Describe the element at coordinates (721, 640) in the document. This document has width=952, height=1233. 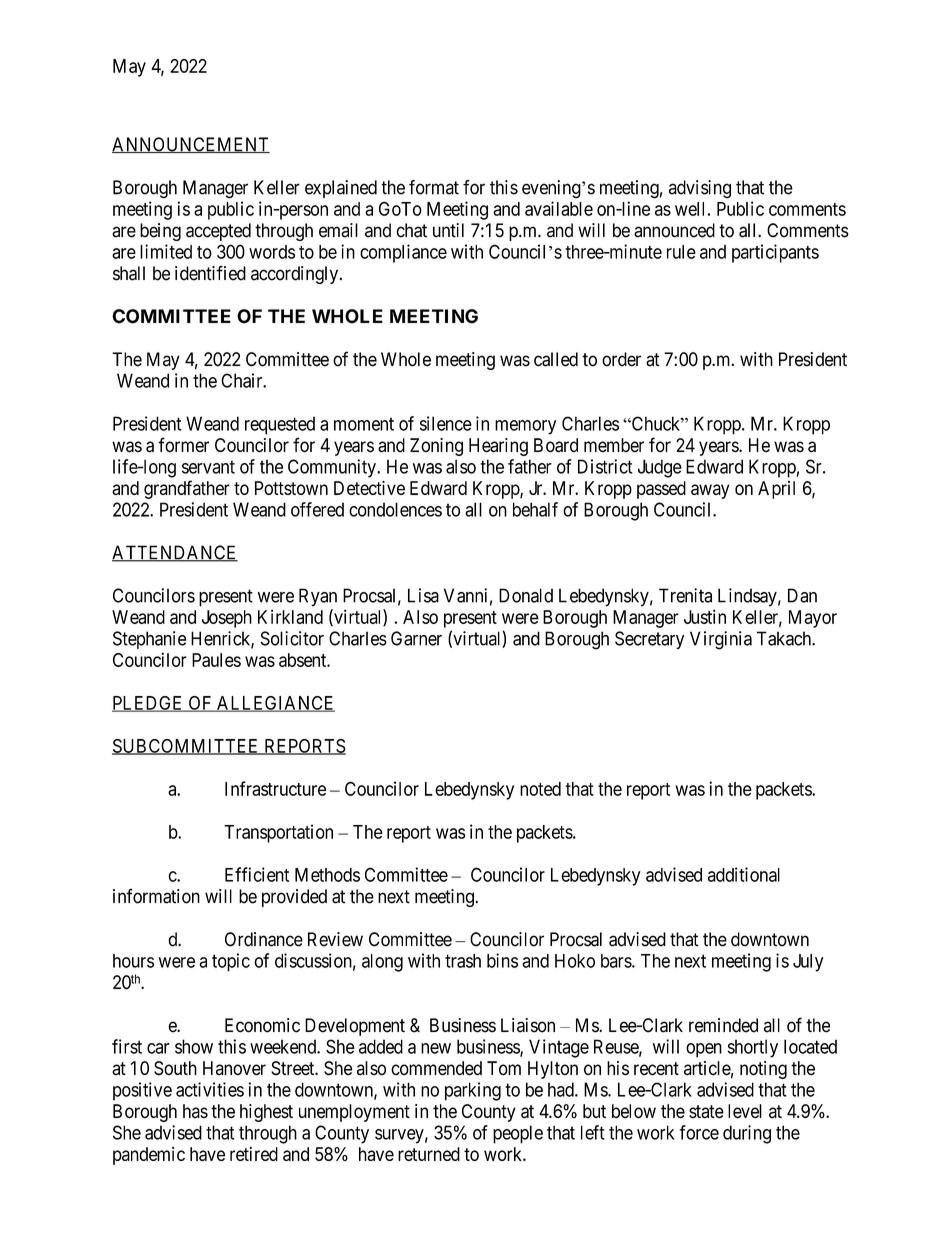
I see `Virginia` at that location.
